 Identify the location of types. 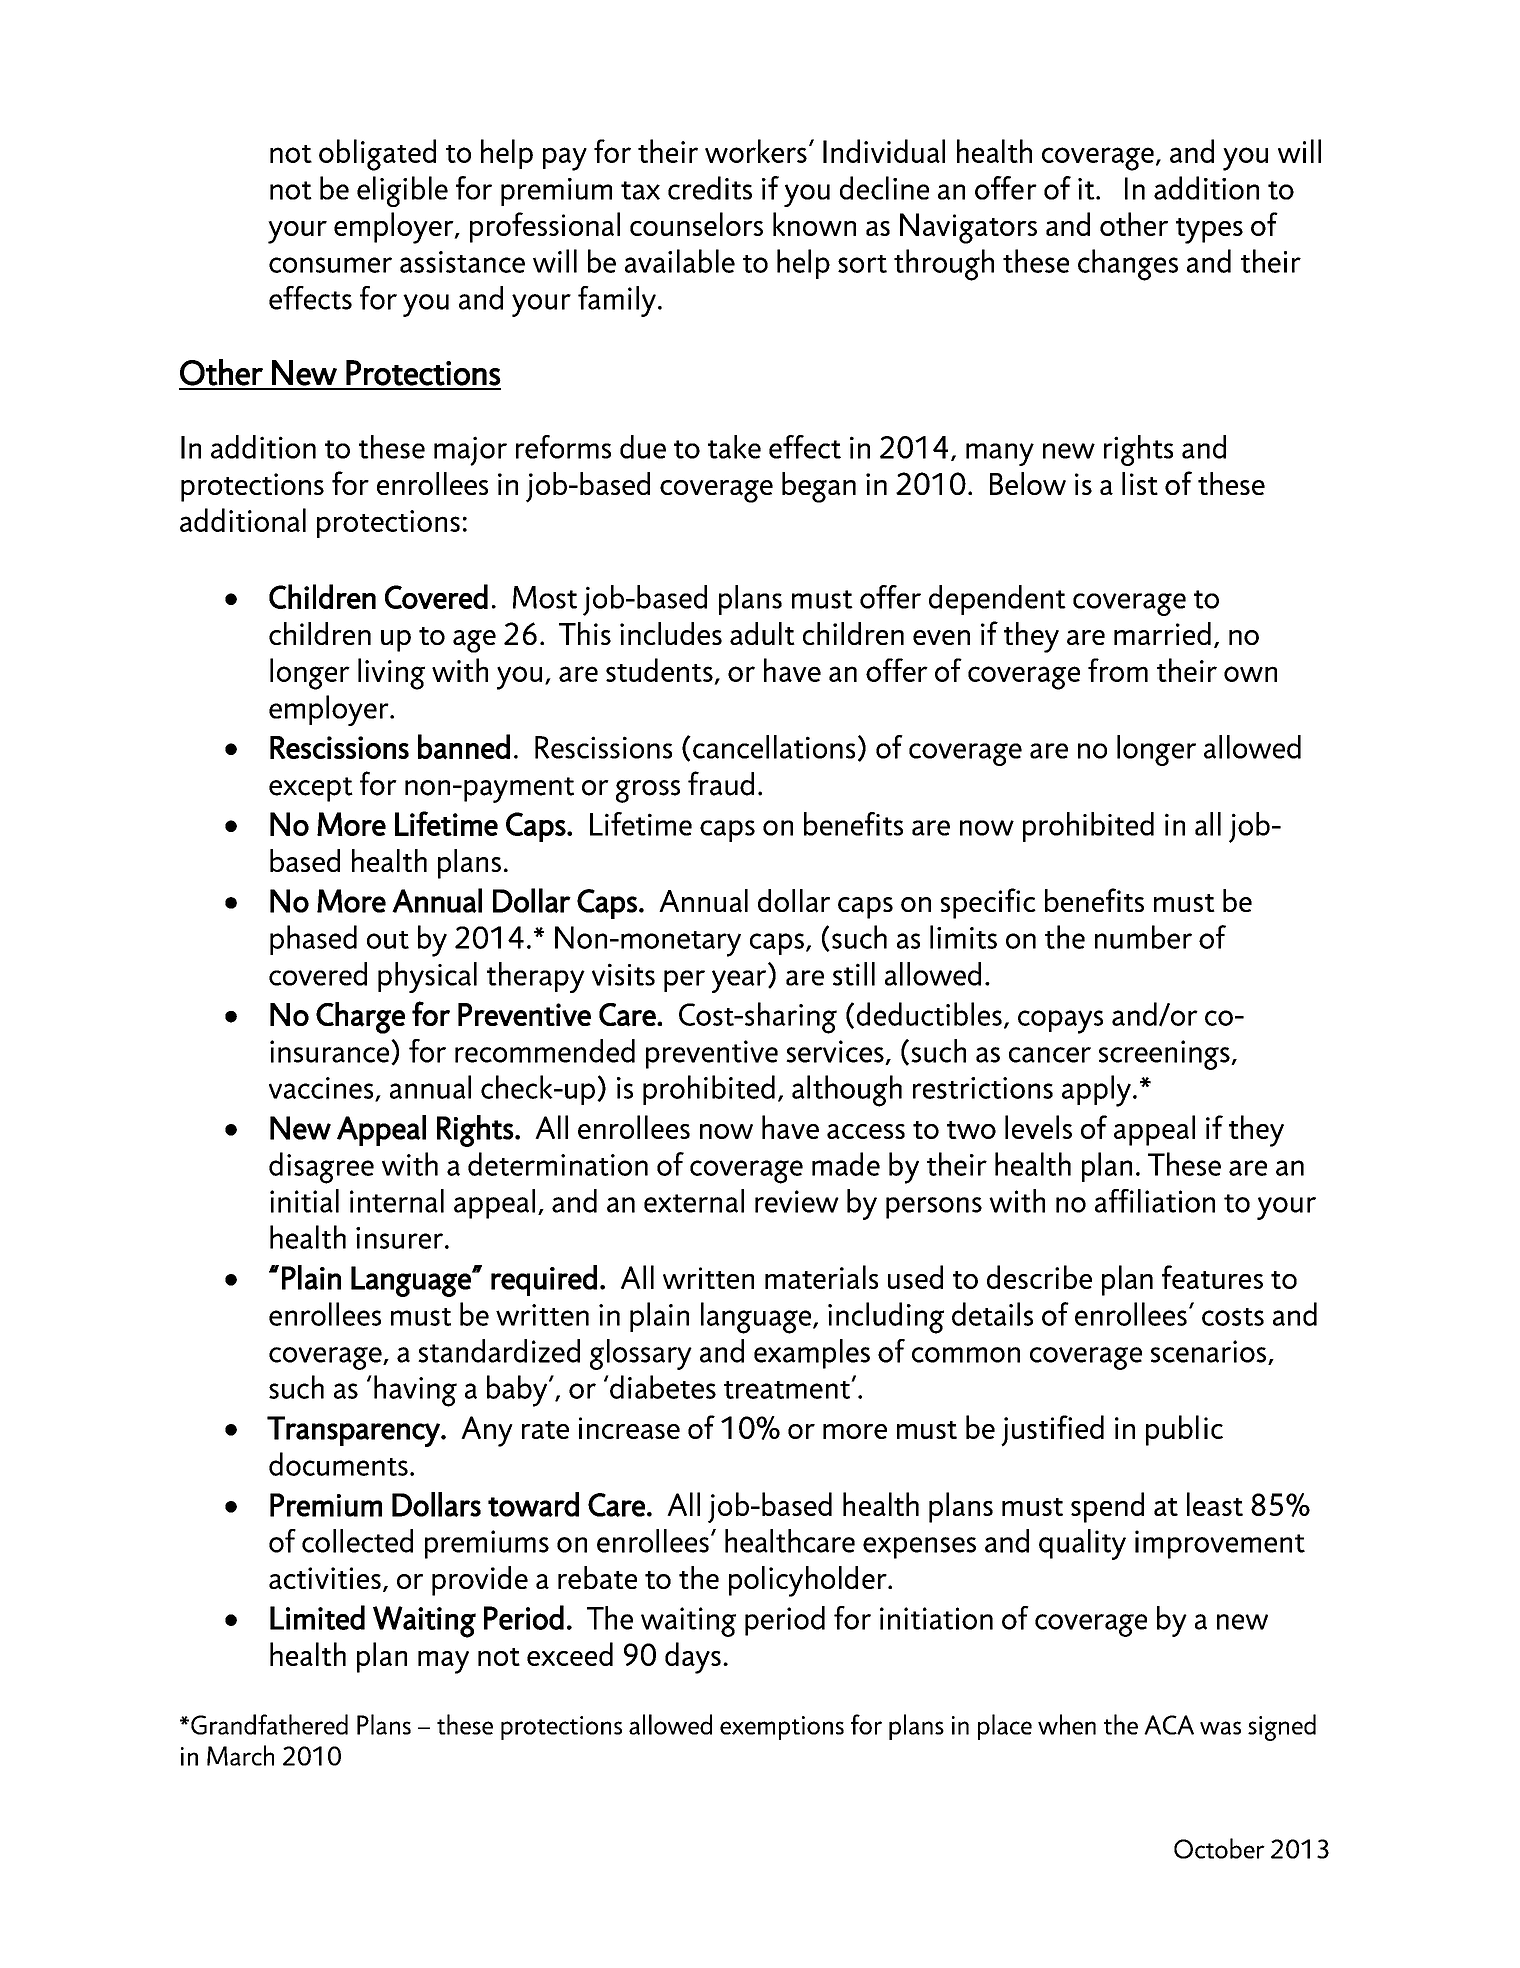
(1209, 231).
